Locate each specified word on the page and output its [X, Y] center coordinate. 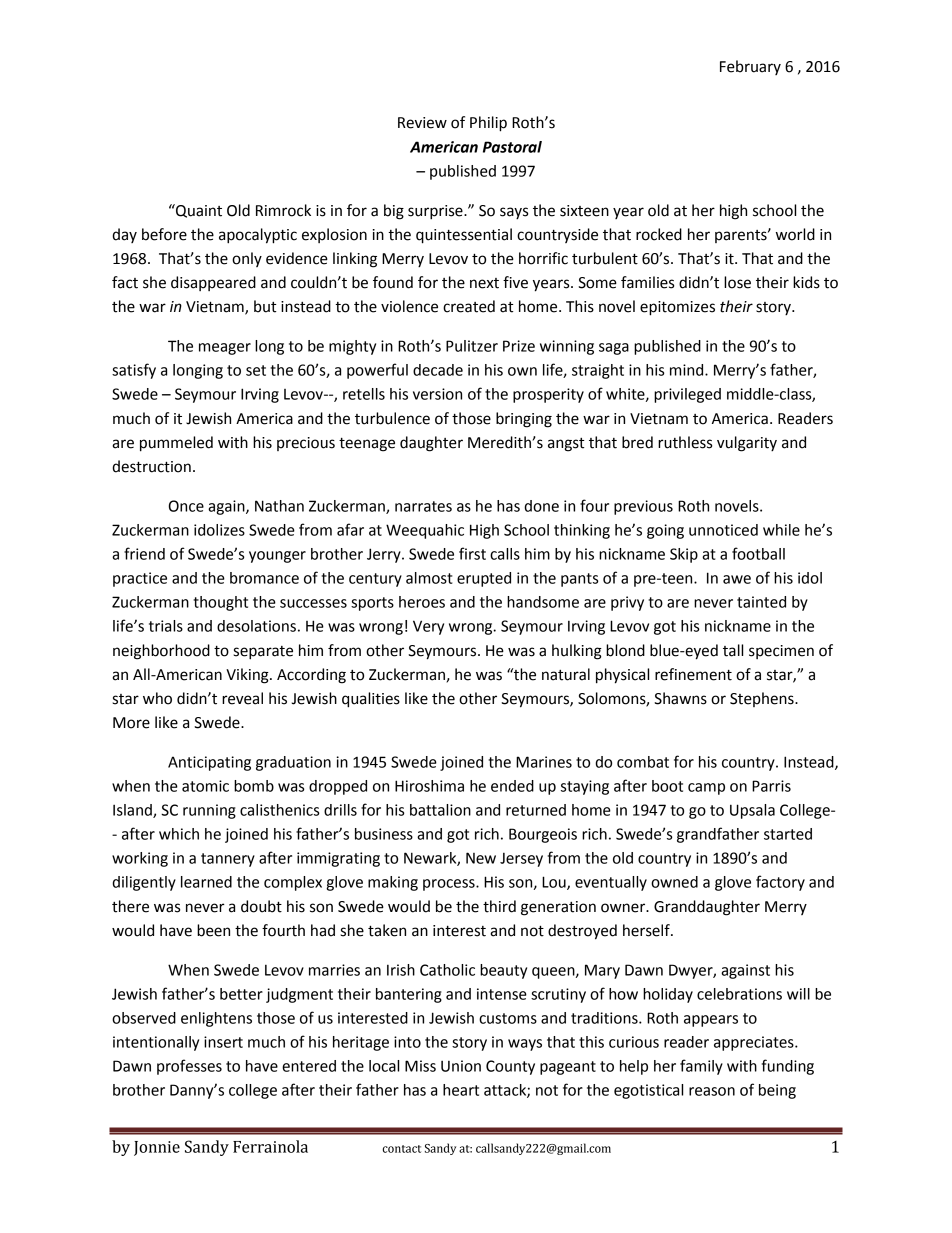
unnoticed [723, 530]
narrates [423, 506]
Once [186, 506]
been [213, 930]
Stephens [763, 699]
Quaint [198, 211]
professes [189, 1067]
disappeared [213, 283]
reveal [242, 698]
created [469, 306]
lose [737, 282]
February [750, 67]
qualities [371, 700]
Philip [488, 124]
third [499, 906]
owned [674, 882]
